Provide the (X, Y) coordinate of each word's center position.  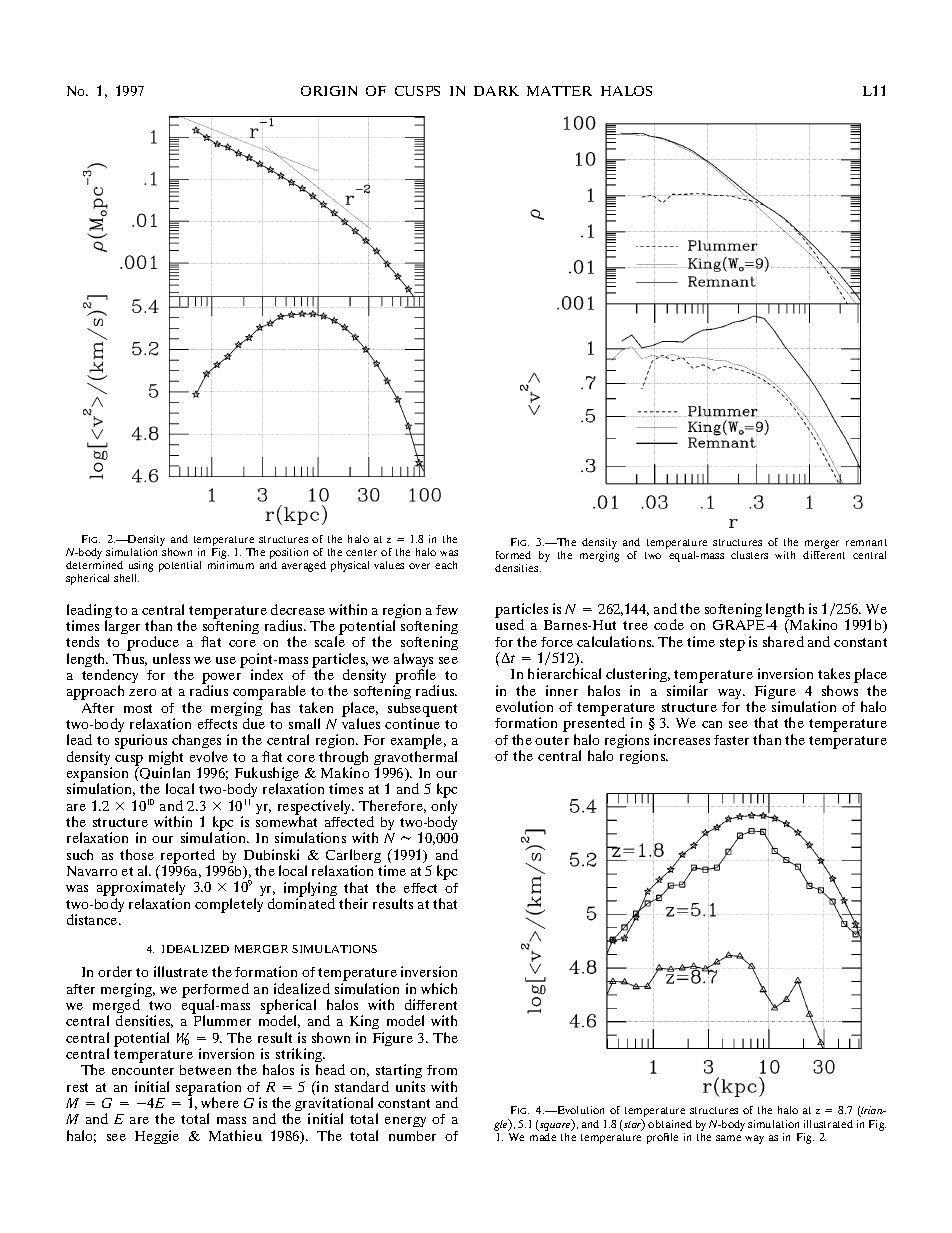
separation (208, 1089)
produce (153, 645)
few (447, 610)
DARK (496, 91)
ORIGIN (329, 91)
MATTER (559, 91)
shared (783, 641)
